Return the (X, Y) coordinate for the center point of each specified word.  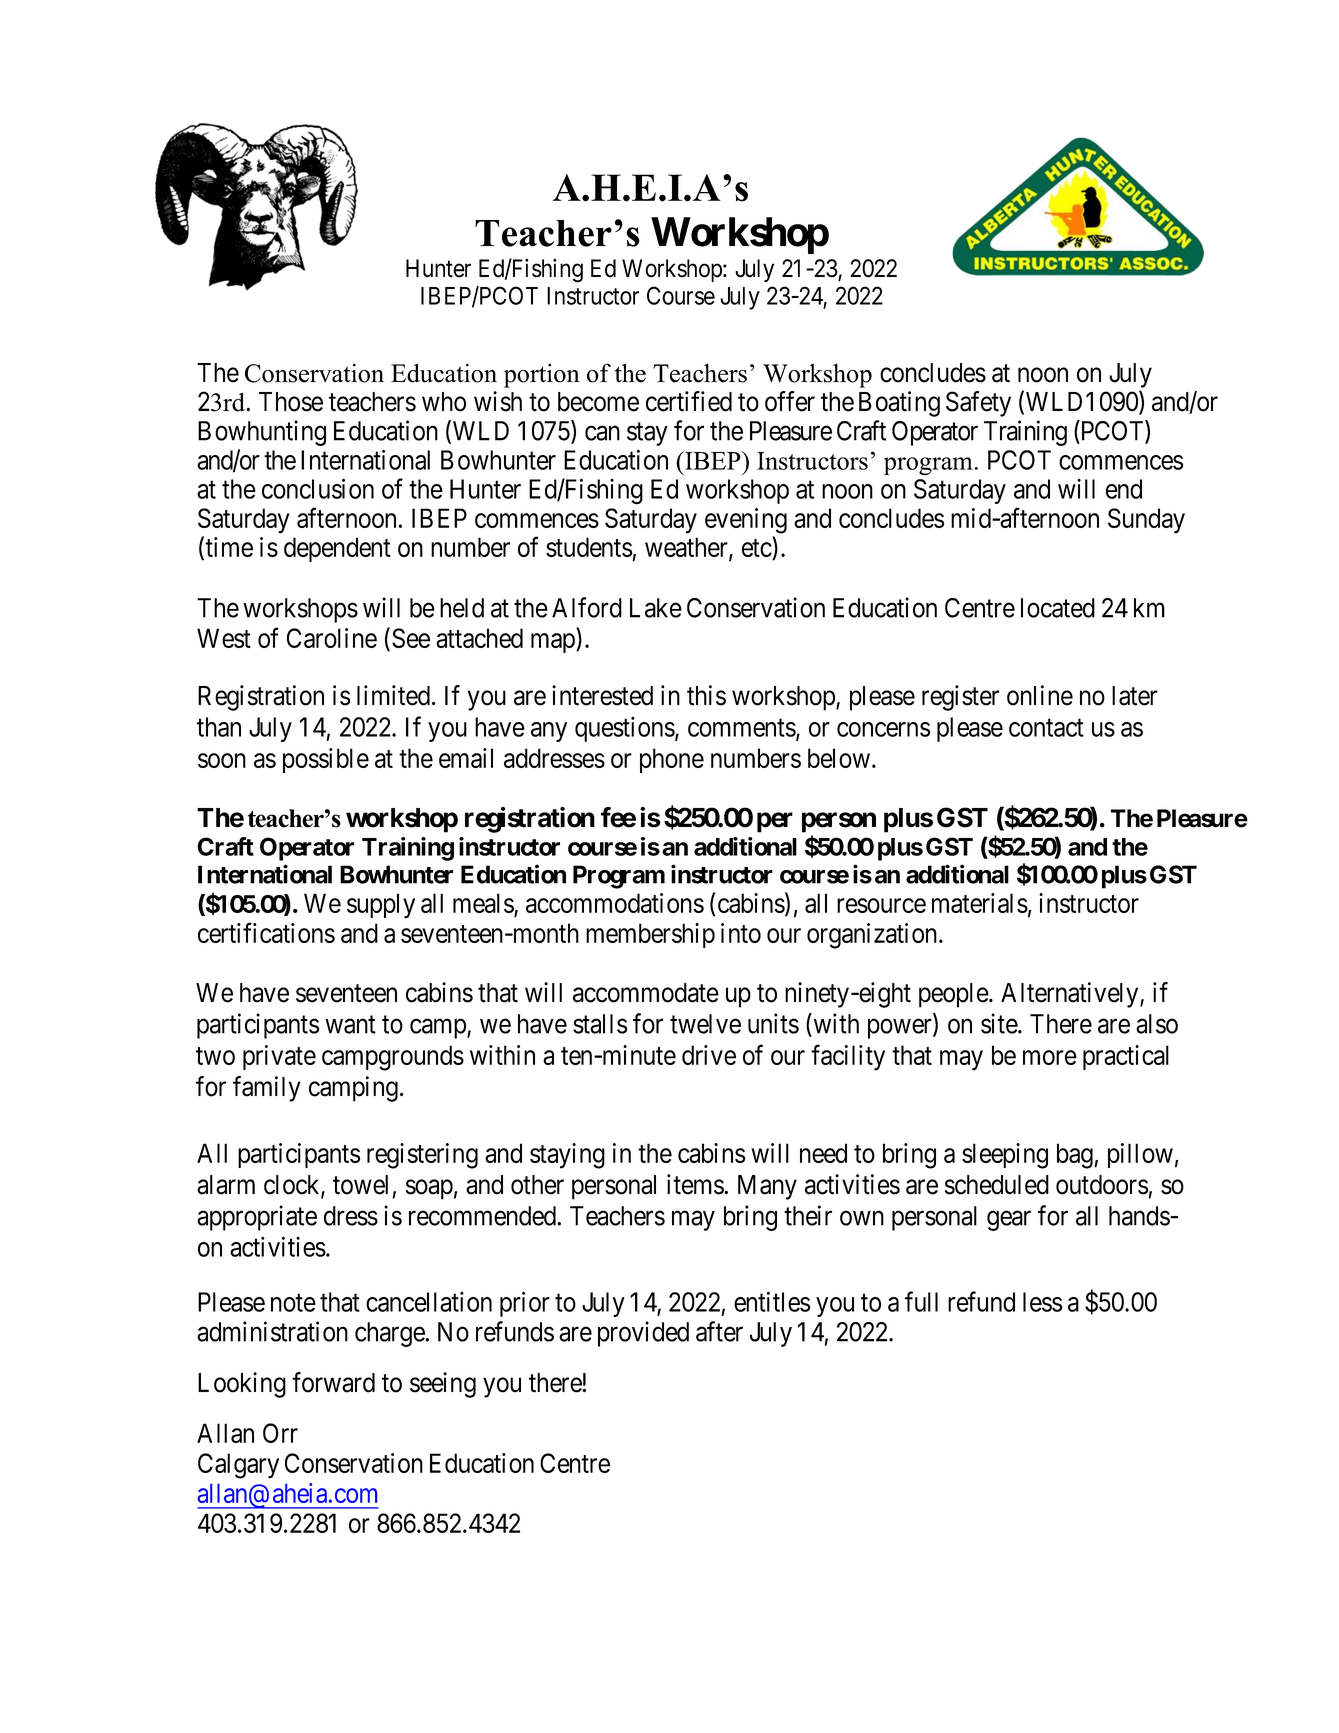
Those (291, 402)
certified (689, 401)
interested (602, 695)
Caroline (332, 638)
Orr (280, 1433)
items (696, 1184)
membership (650, 935)
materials (980, 903)
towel (360, 1185)
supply (381, 906)
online (1040, 695)
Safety (978, 404)
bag (1076, 1156)
